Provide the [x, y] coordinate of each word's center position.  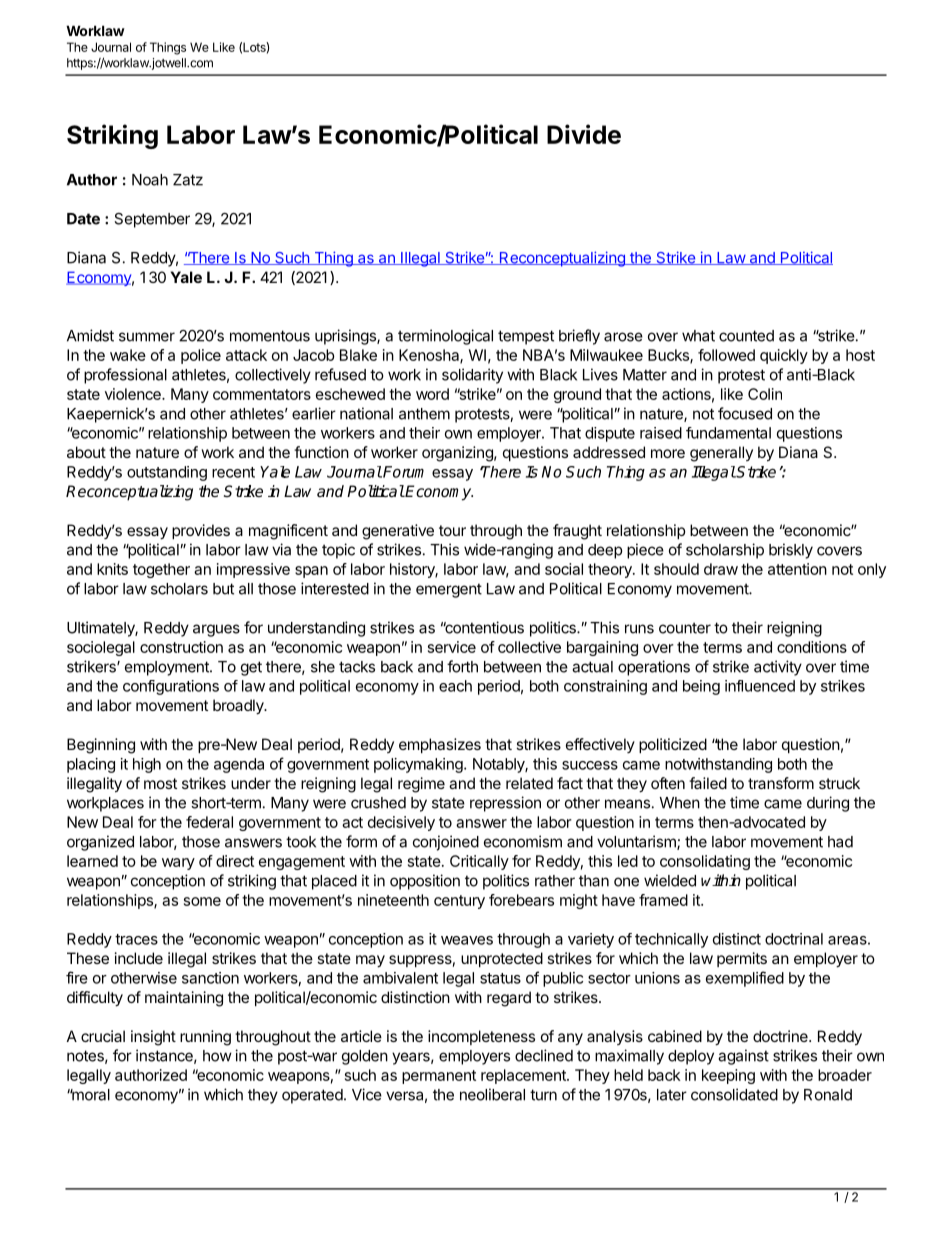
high [147, 765]
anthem [424, 414]
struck [839, 783]
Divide [584, 134]
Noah [150, 180]
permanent [439, 1077]
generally [721, 454]
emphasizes [440, 745]
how [217, 1056]
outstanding [167, 473]
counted [746, 336]
